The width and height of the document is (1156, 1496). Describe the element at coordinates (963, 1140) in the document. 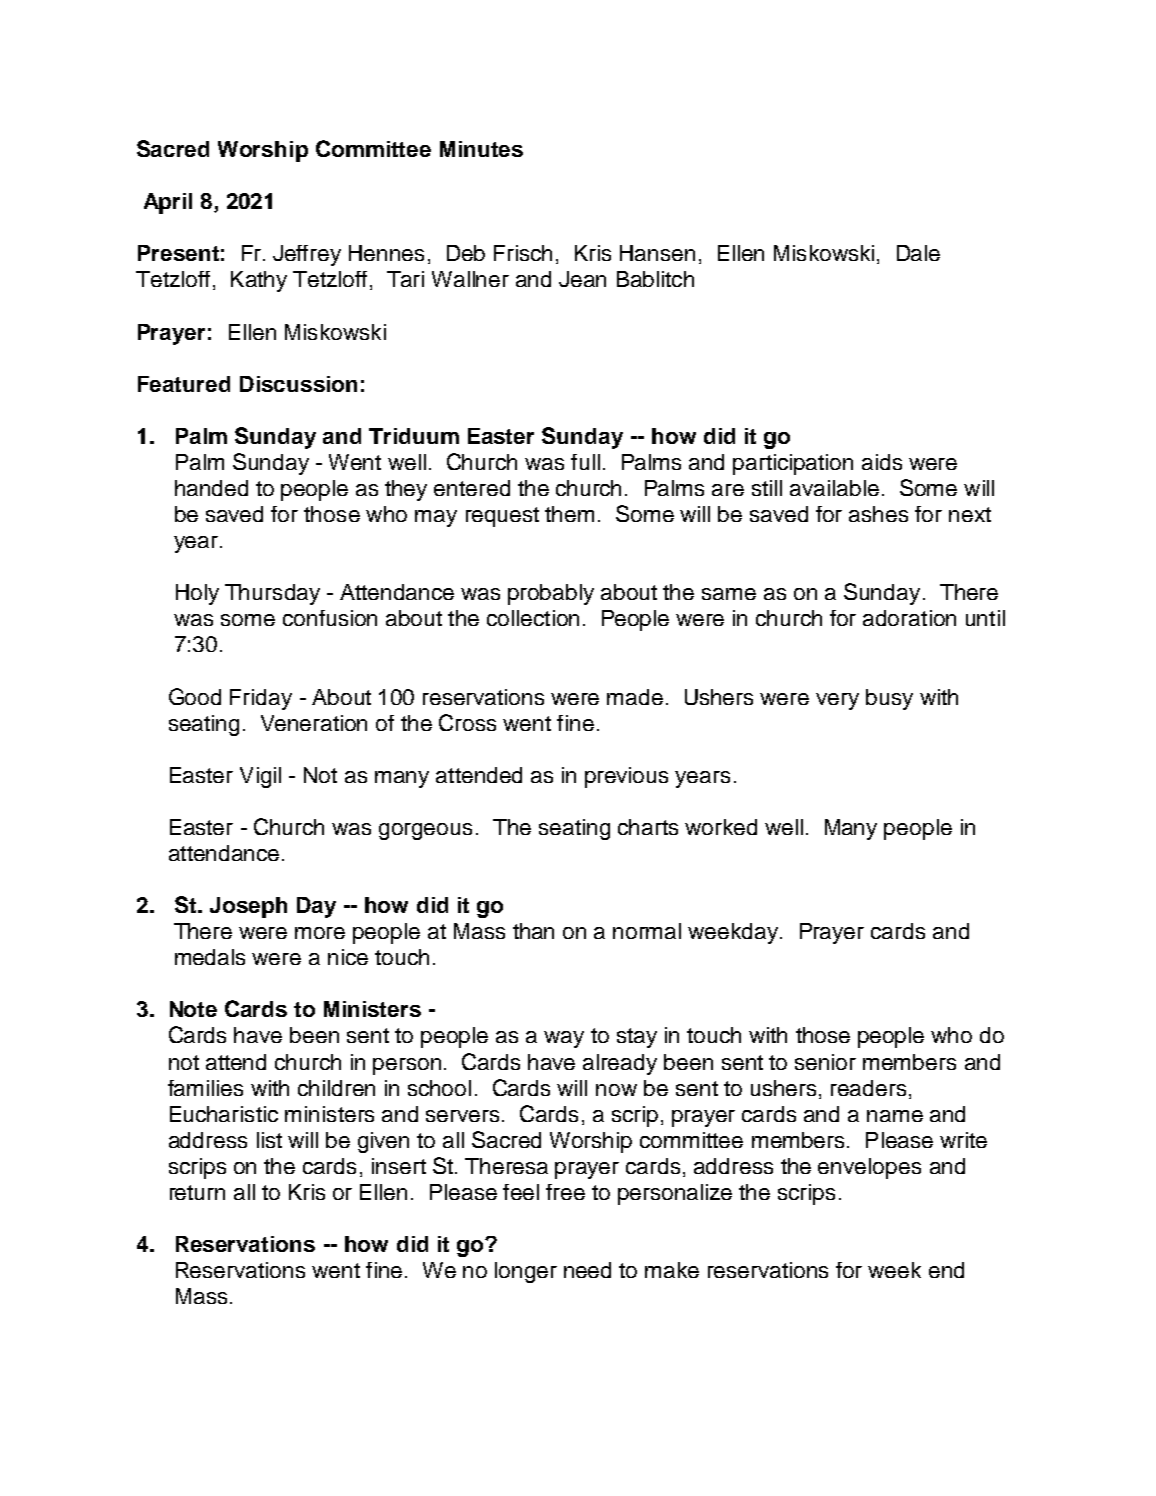

I see `write` at that location.
